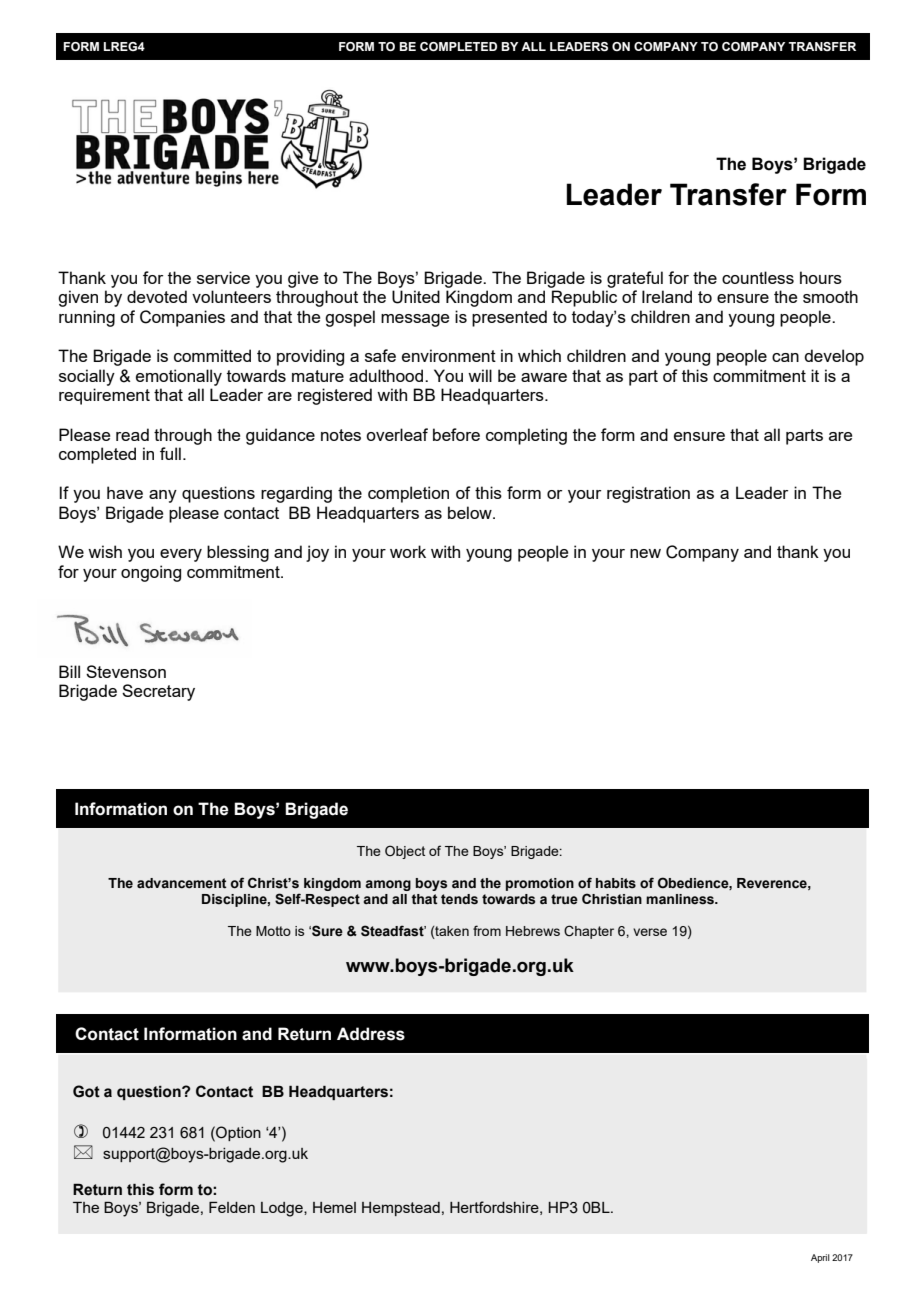  Describe the element at coordinates (232, 1207) in the document. I see `Felden` at that location.
